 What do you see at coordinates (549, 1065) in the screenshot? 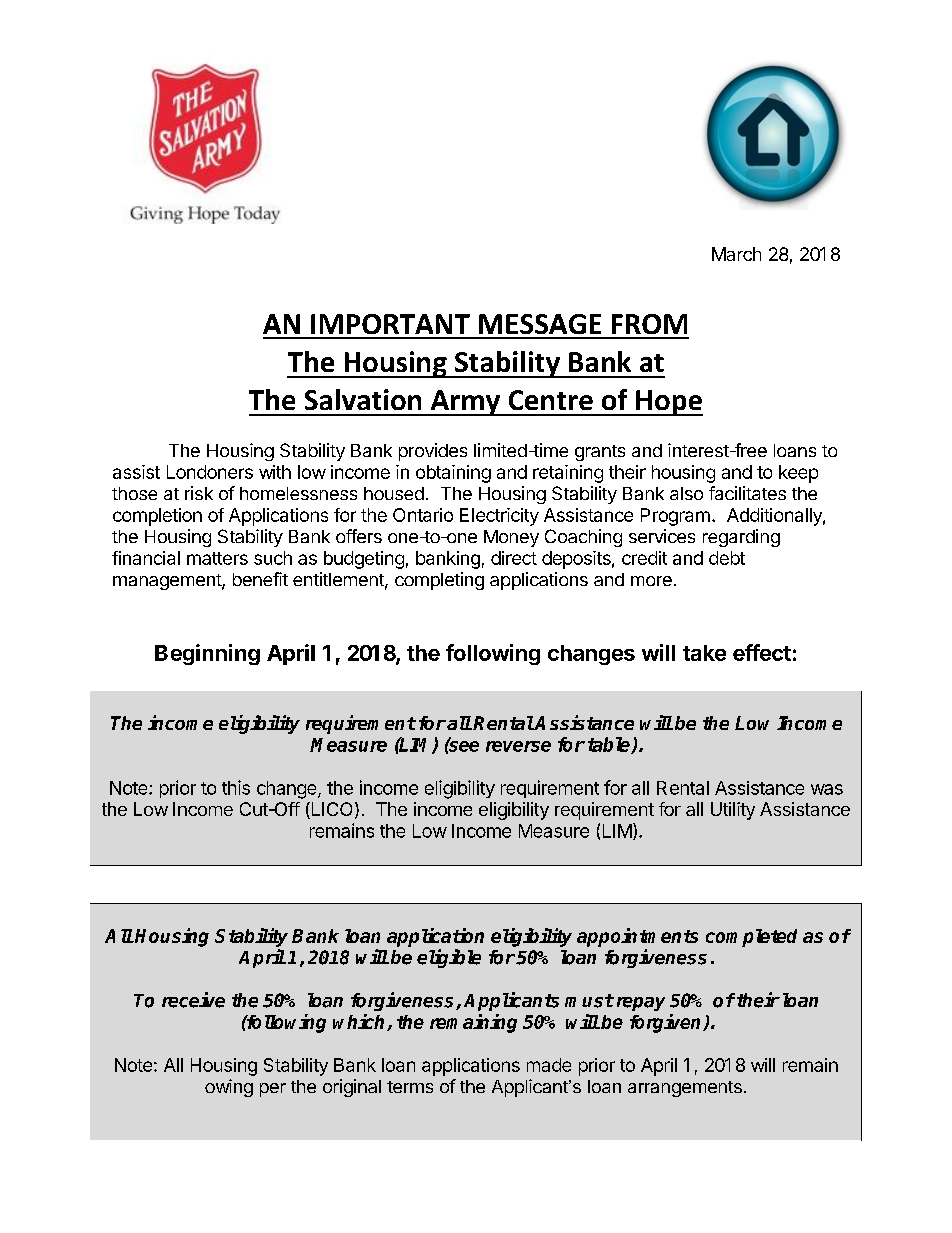
I see `made` at bounding box center [549, 1065].
